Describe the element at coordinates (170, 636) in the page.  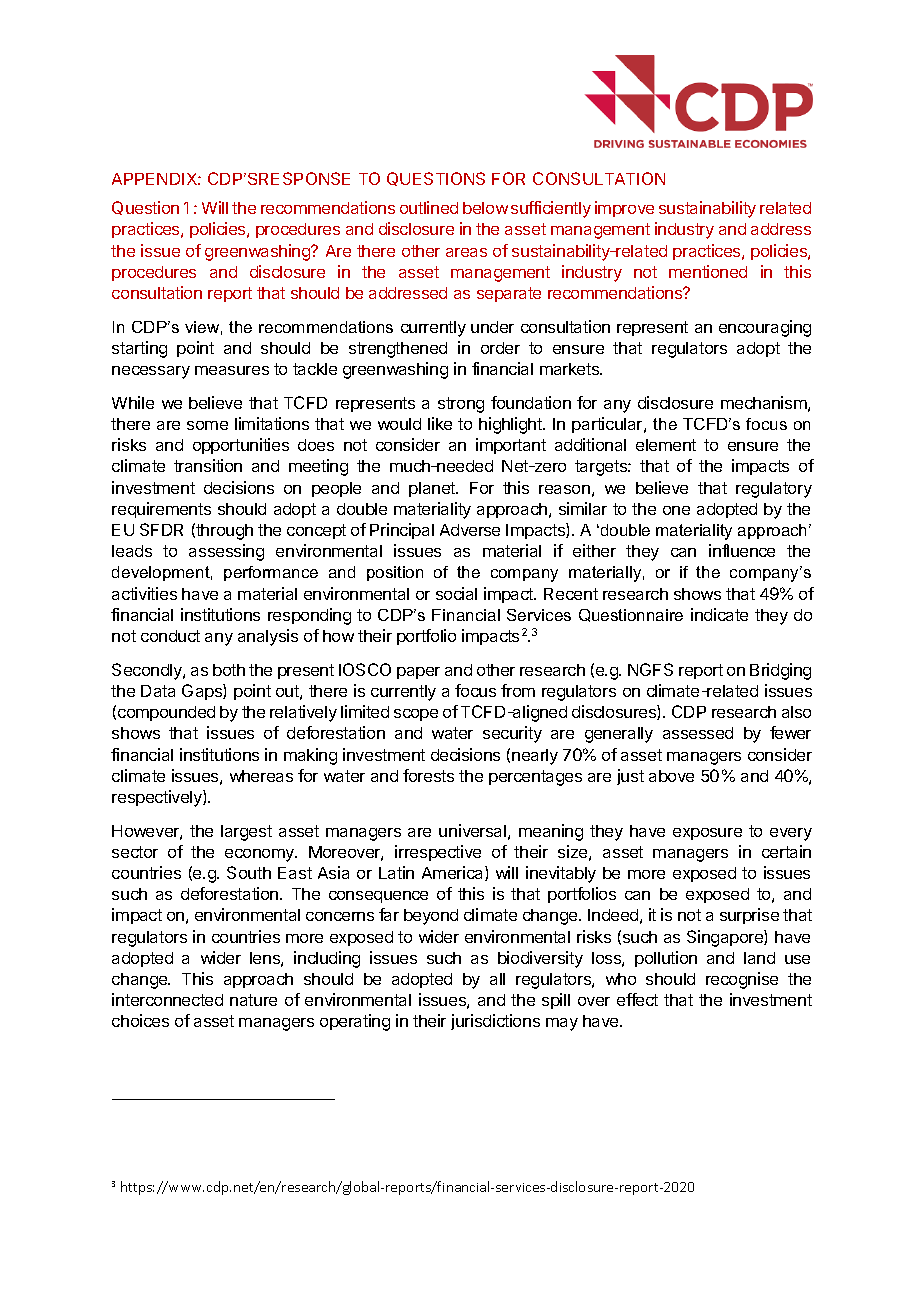
I see `conduct` at that location.
